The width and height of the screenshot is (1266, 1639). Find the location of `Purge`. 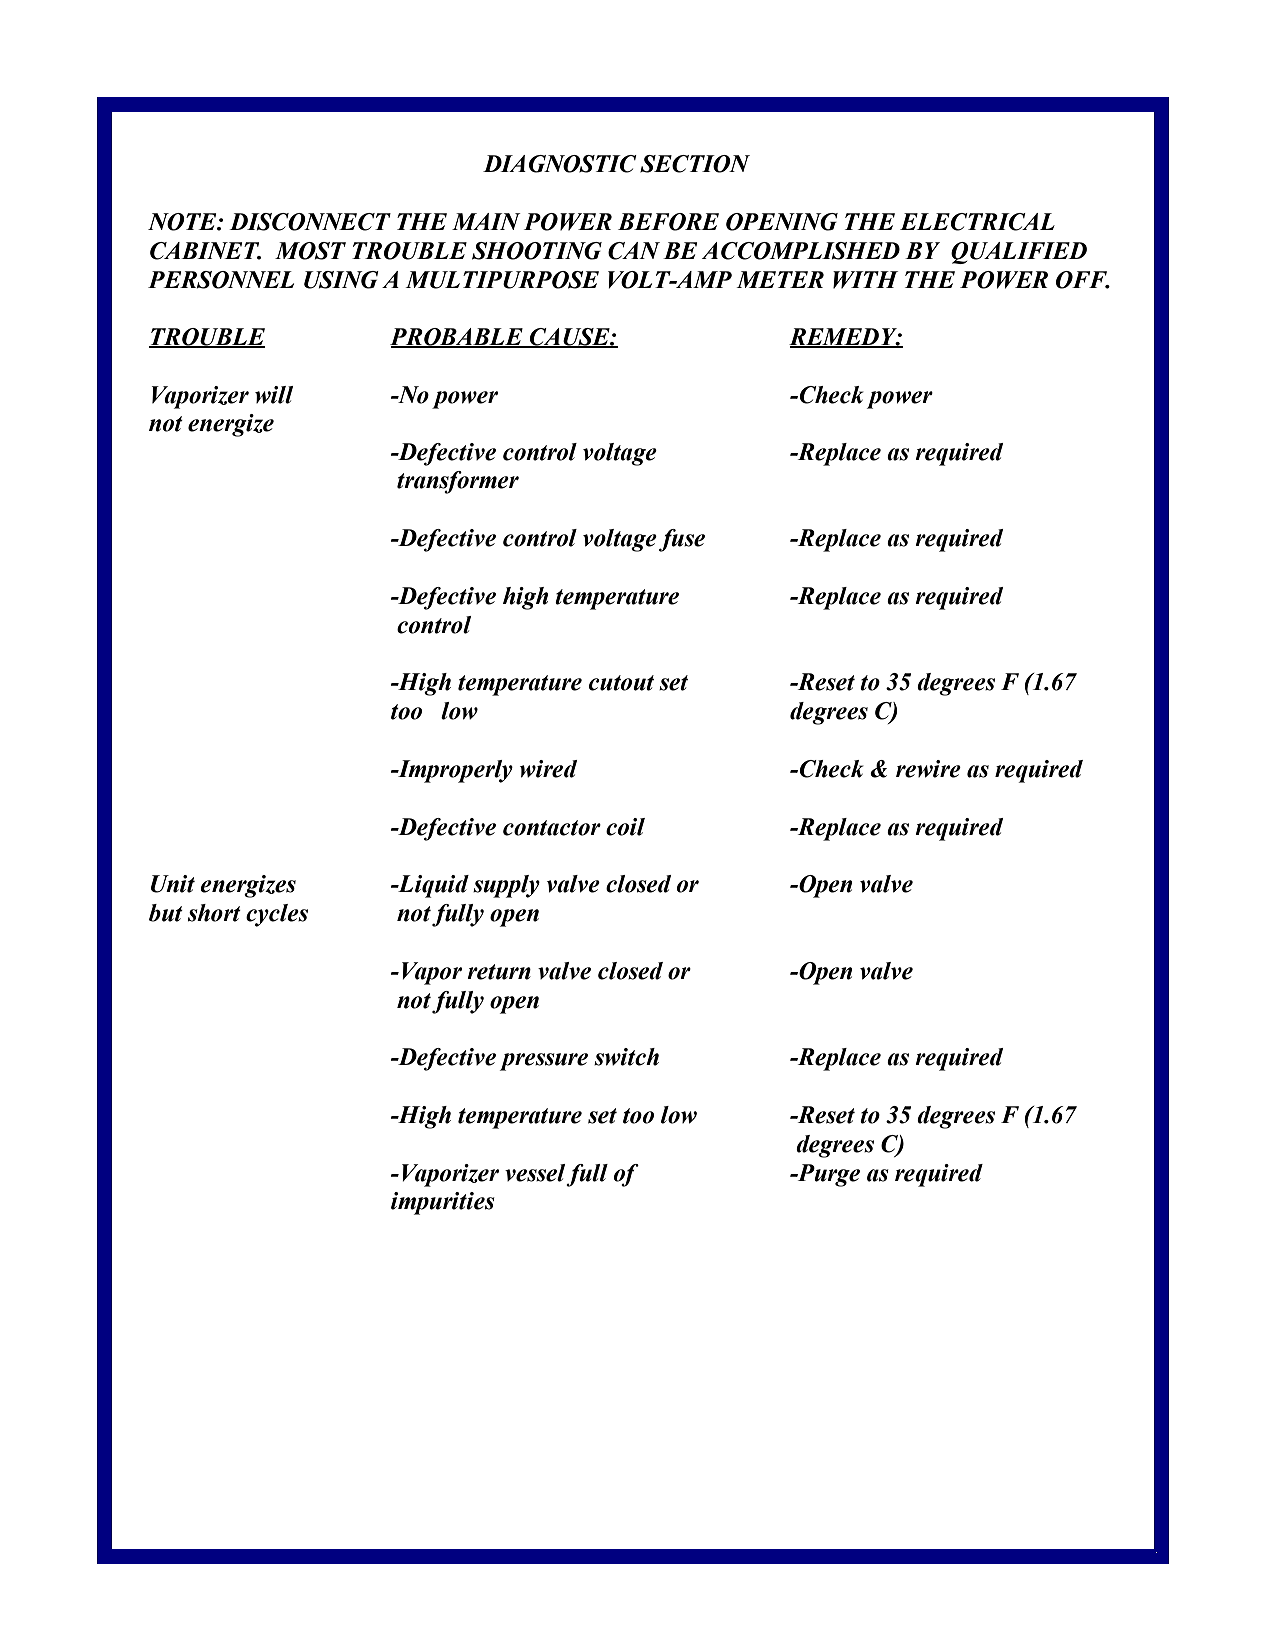

Purge is located at coordinates (827, 1175).
